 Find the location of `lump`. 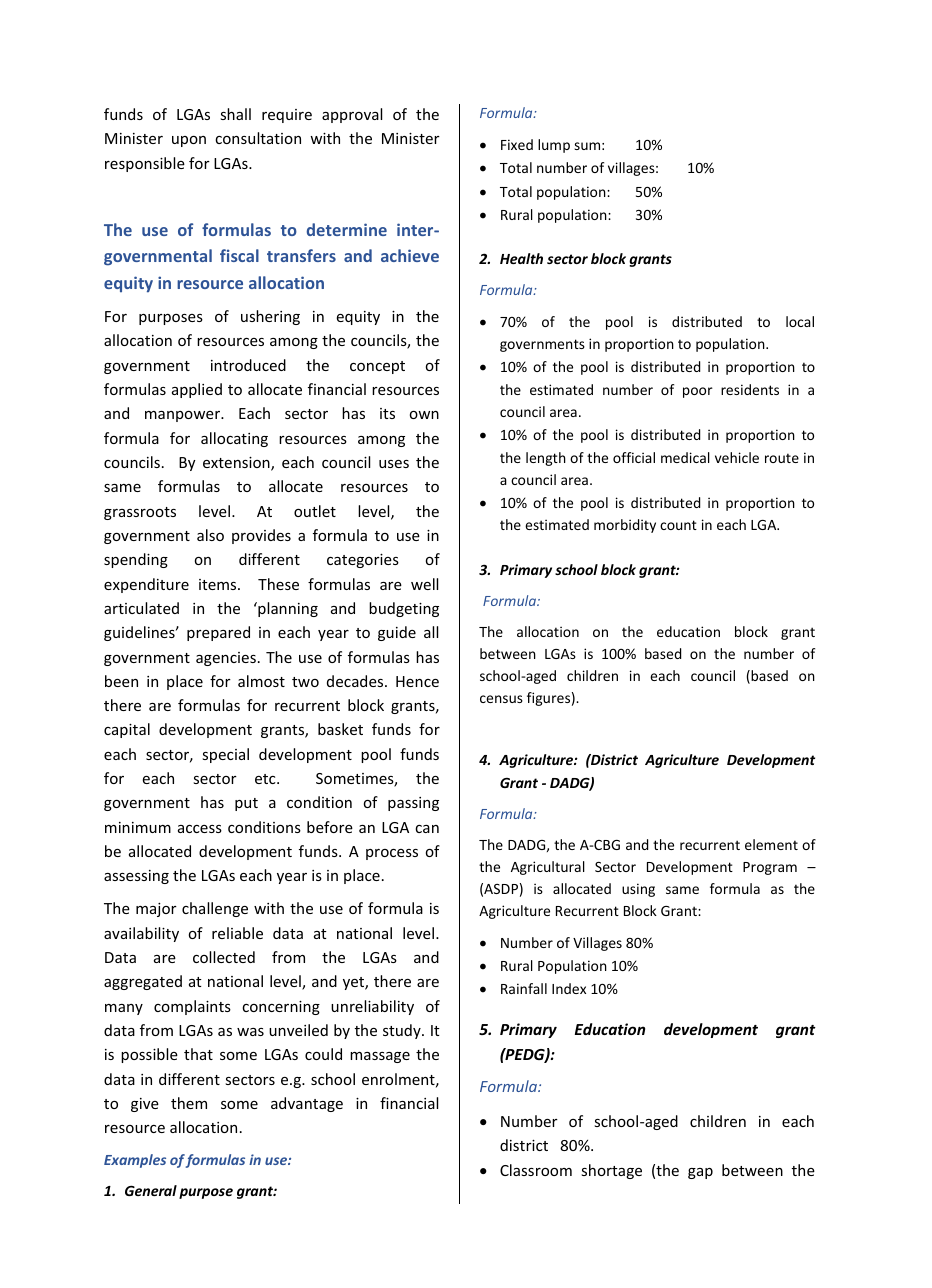

lump is located at coordinates (554, 146).
